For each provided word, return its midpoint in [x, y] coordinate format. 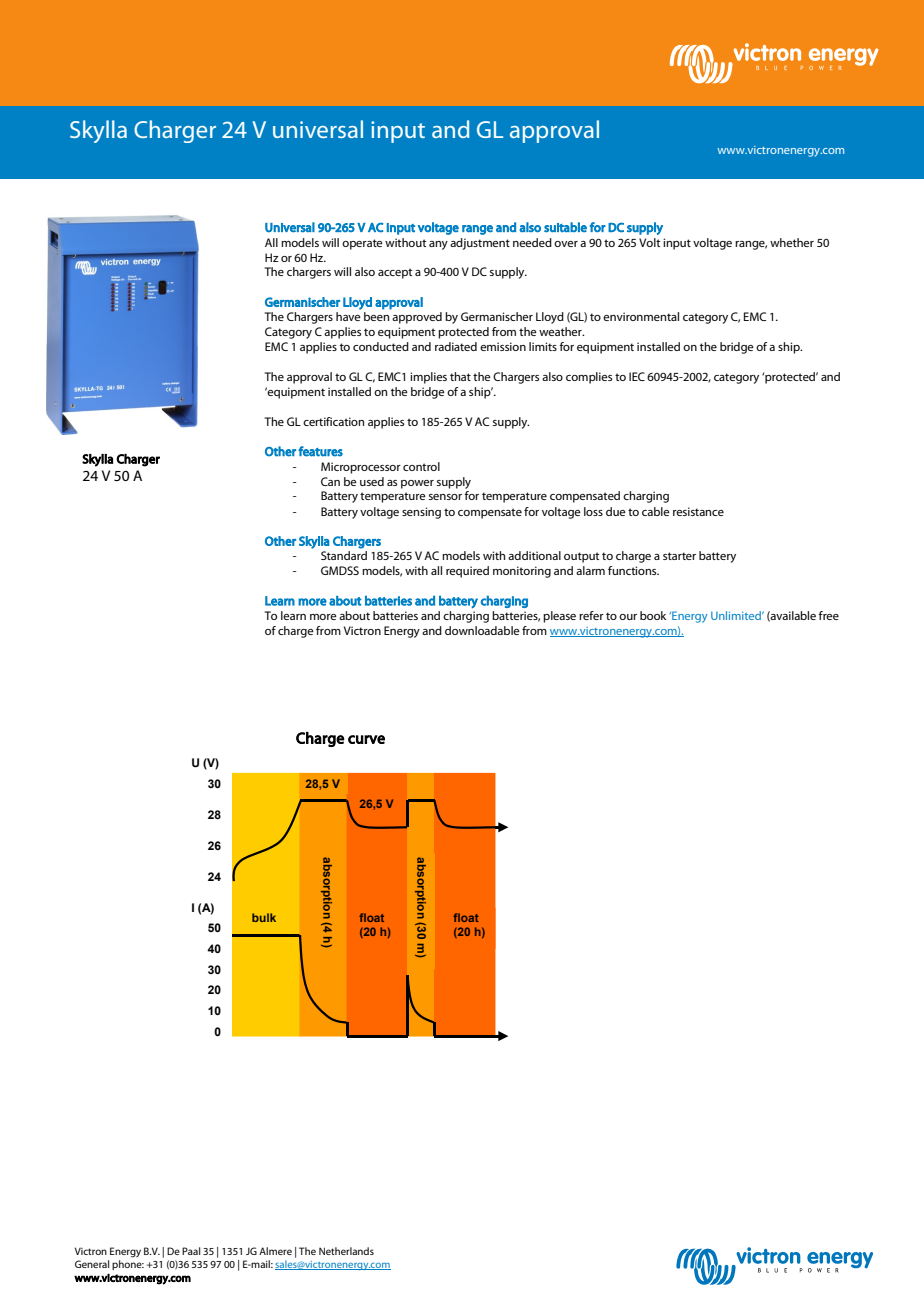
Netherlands [346, 1251]
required [467, 572]
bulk [264, 917]
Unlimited [737, 615]
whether [792, 242]
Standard [344, 555]
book [653, 615]
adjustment [480, 244]
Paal [191, 1251]
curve [366, 739]
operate [362, 244]
